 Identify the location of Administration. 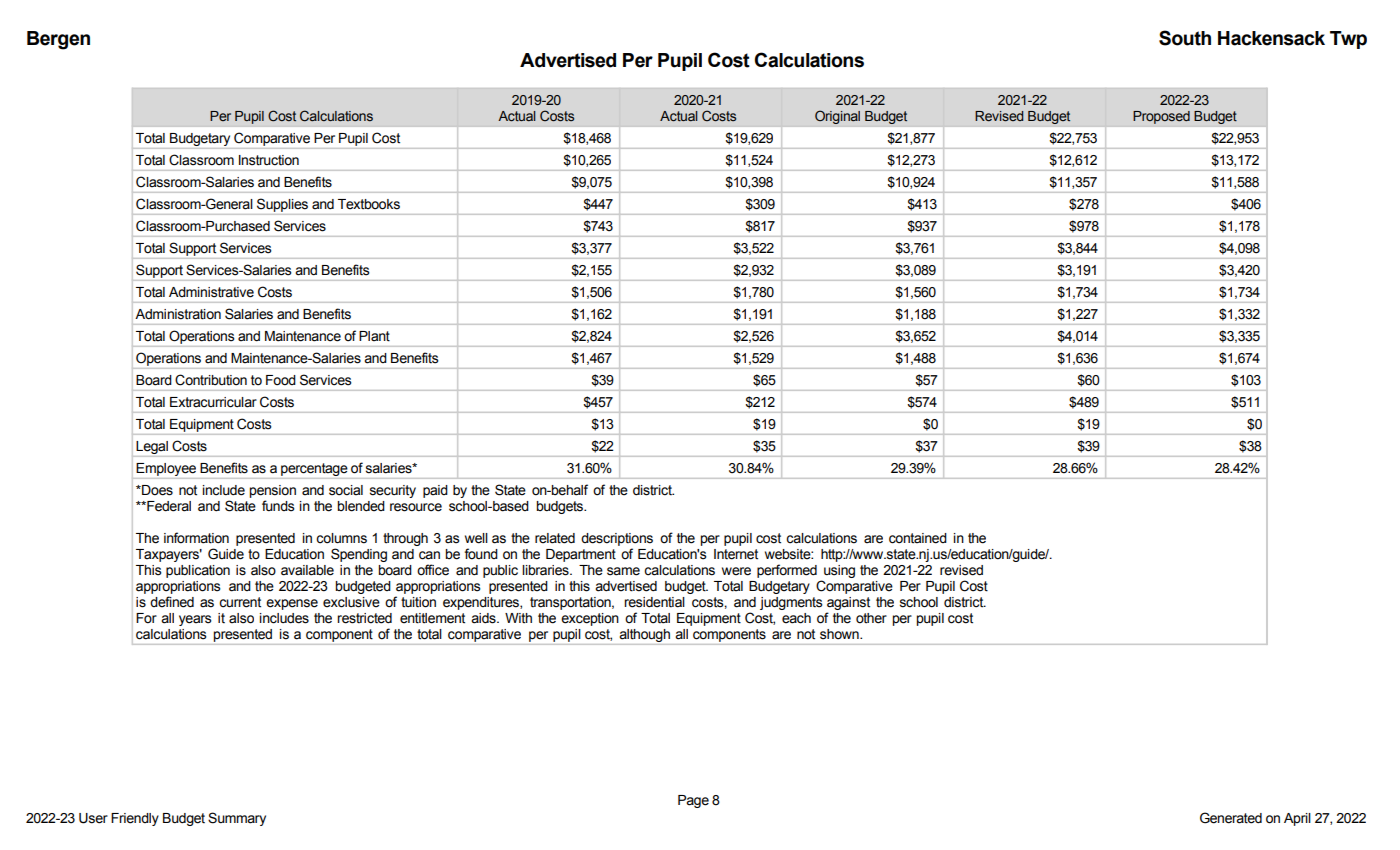
(178, 314).
